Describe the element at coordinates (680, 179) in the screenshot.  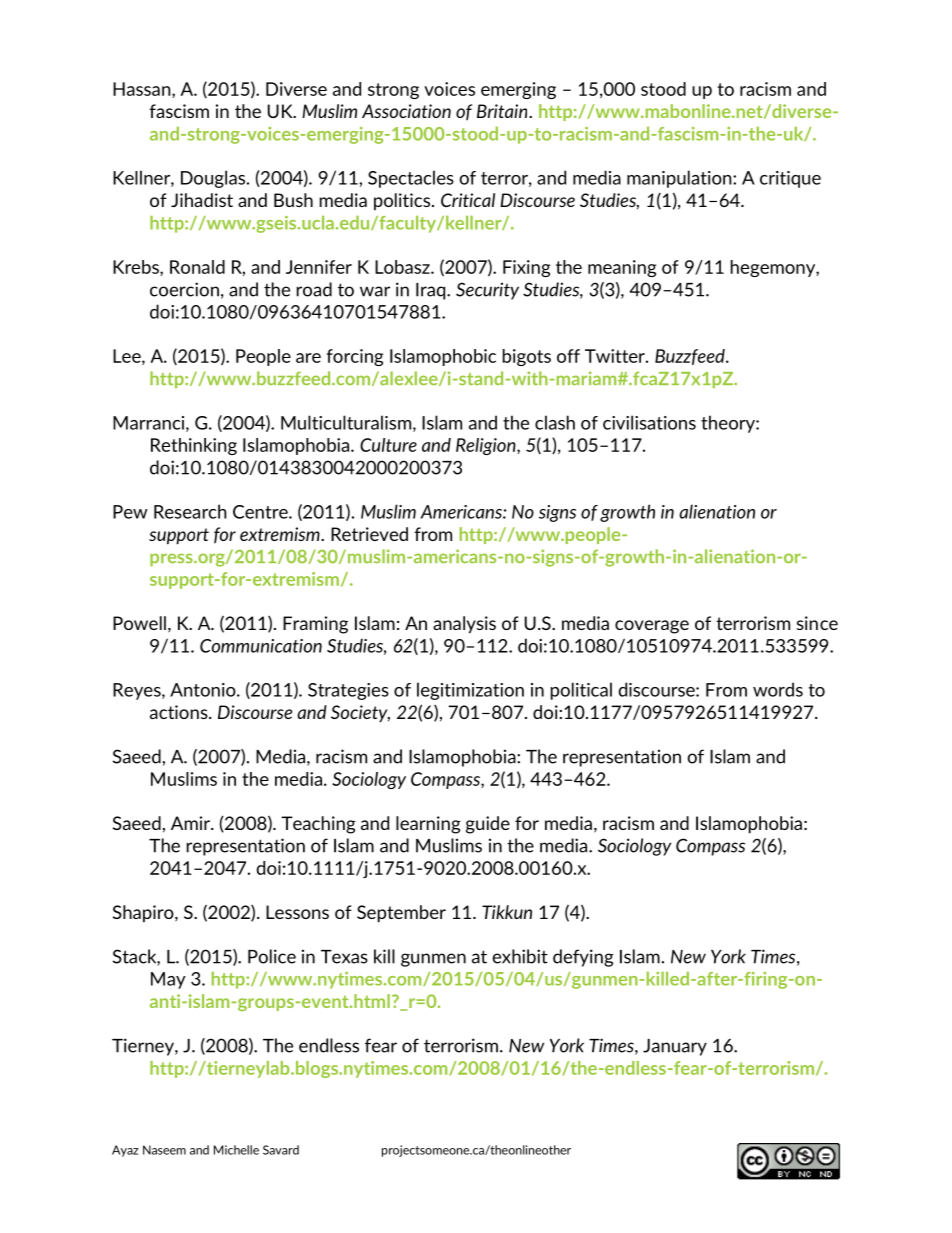
I see `manipulation` at that location.
